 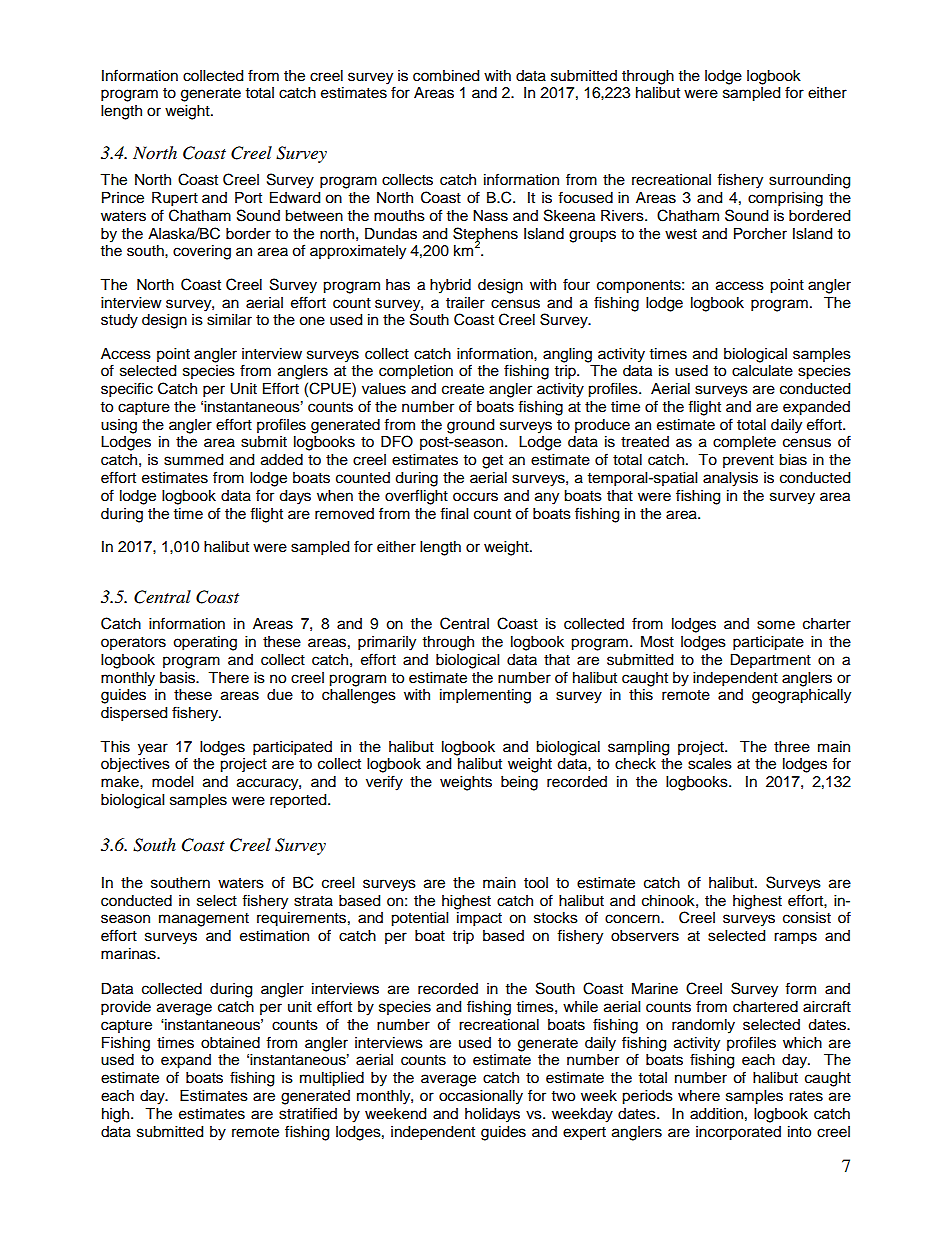 I want to click on calculate, so click(x=762, y=371).
